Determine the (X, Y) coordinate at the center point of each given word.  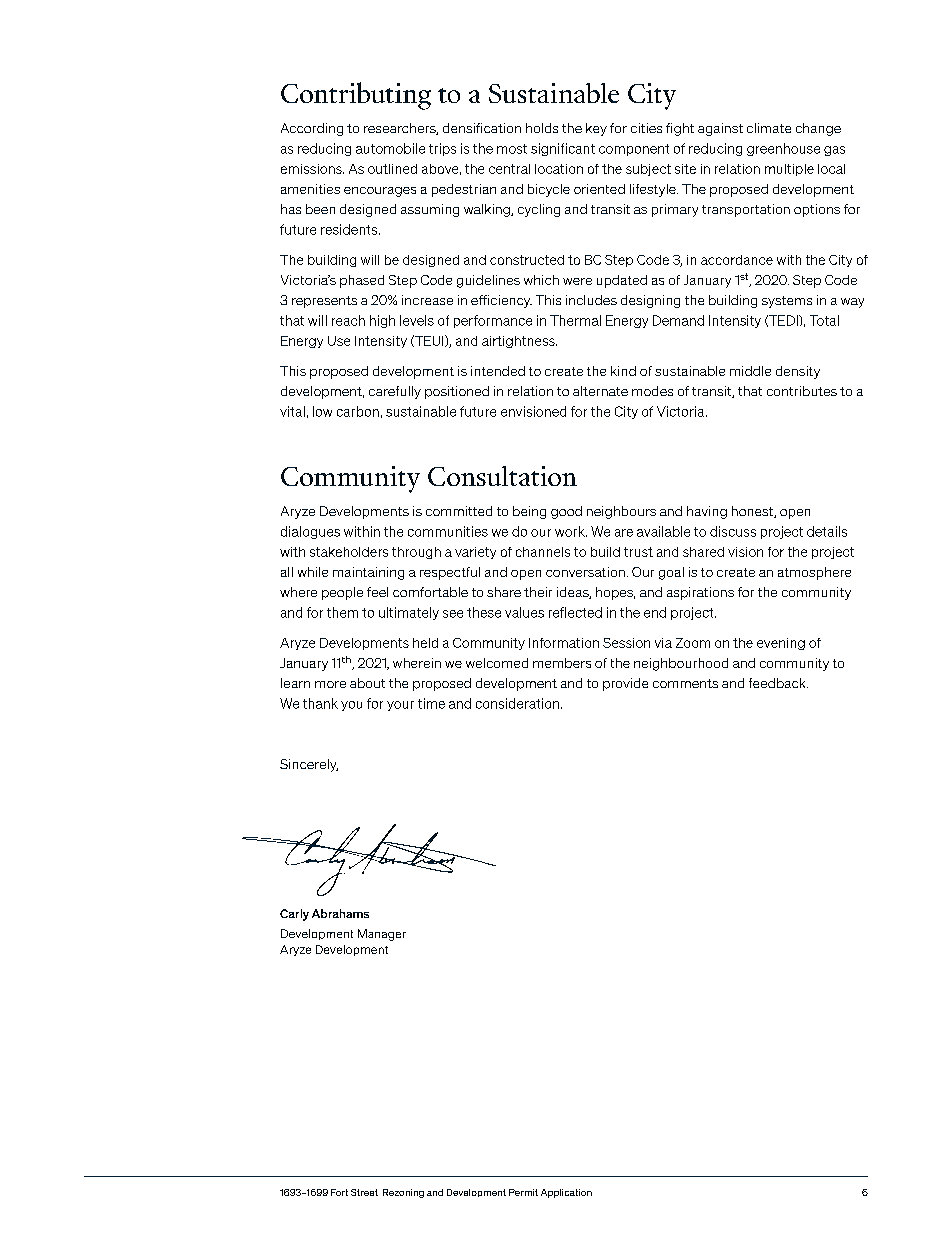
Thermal (575, 320)
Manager (382, 935)
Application (566, 1193)
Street (364, 1192)
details (827, 531)
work (571, 531)
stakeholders (349, 552)
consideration (517, 703)
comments (685, 683)
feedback (778, 683)
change (818, 129)
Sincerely (309, 765)
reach (348, 320)
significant (563, 149)
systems (787, 302)
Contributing (356, 96)
